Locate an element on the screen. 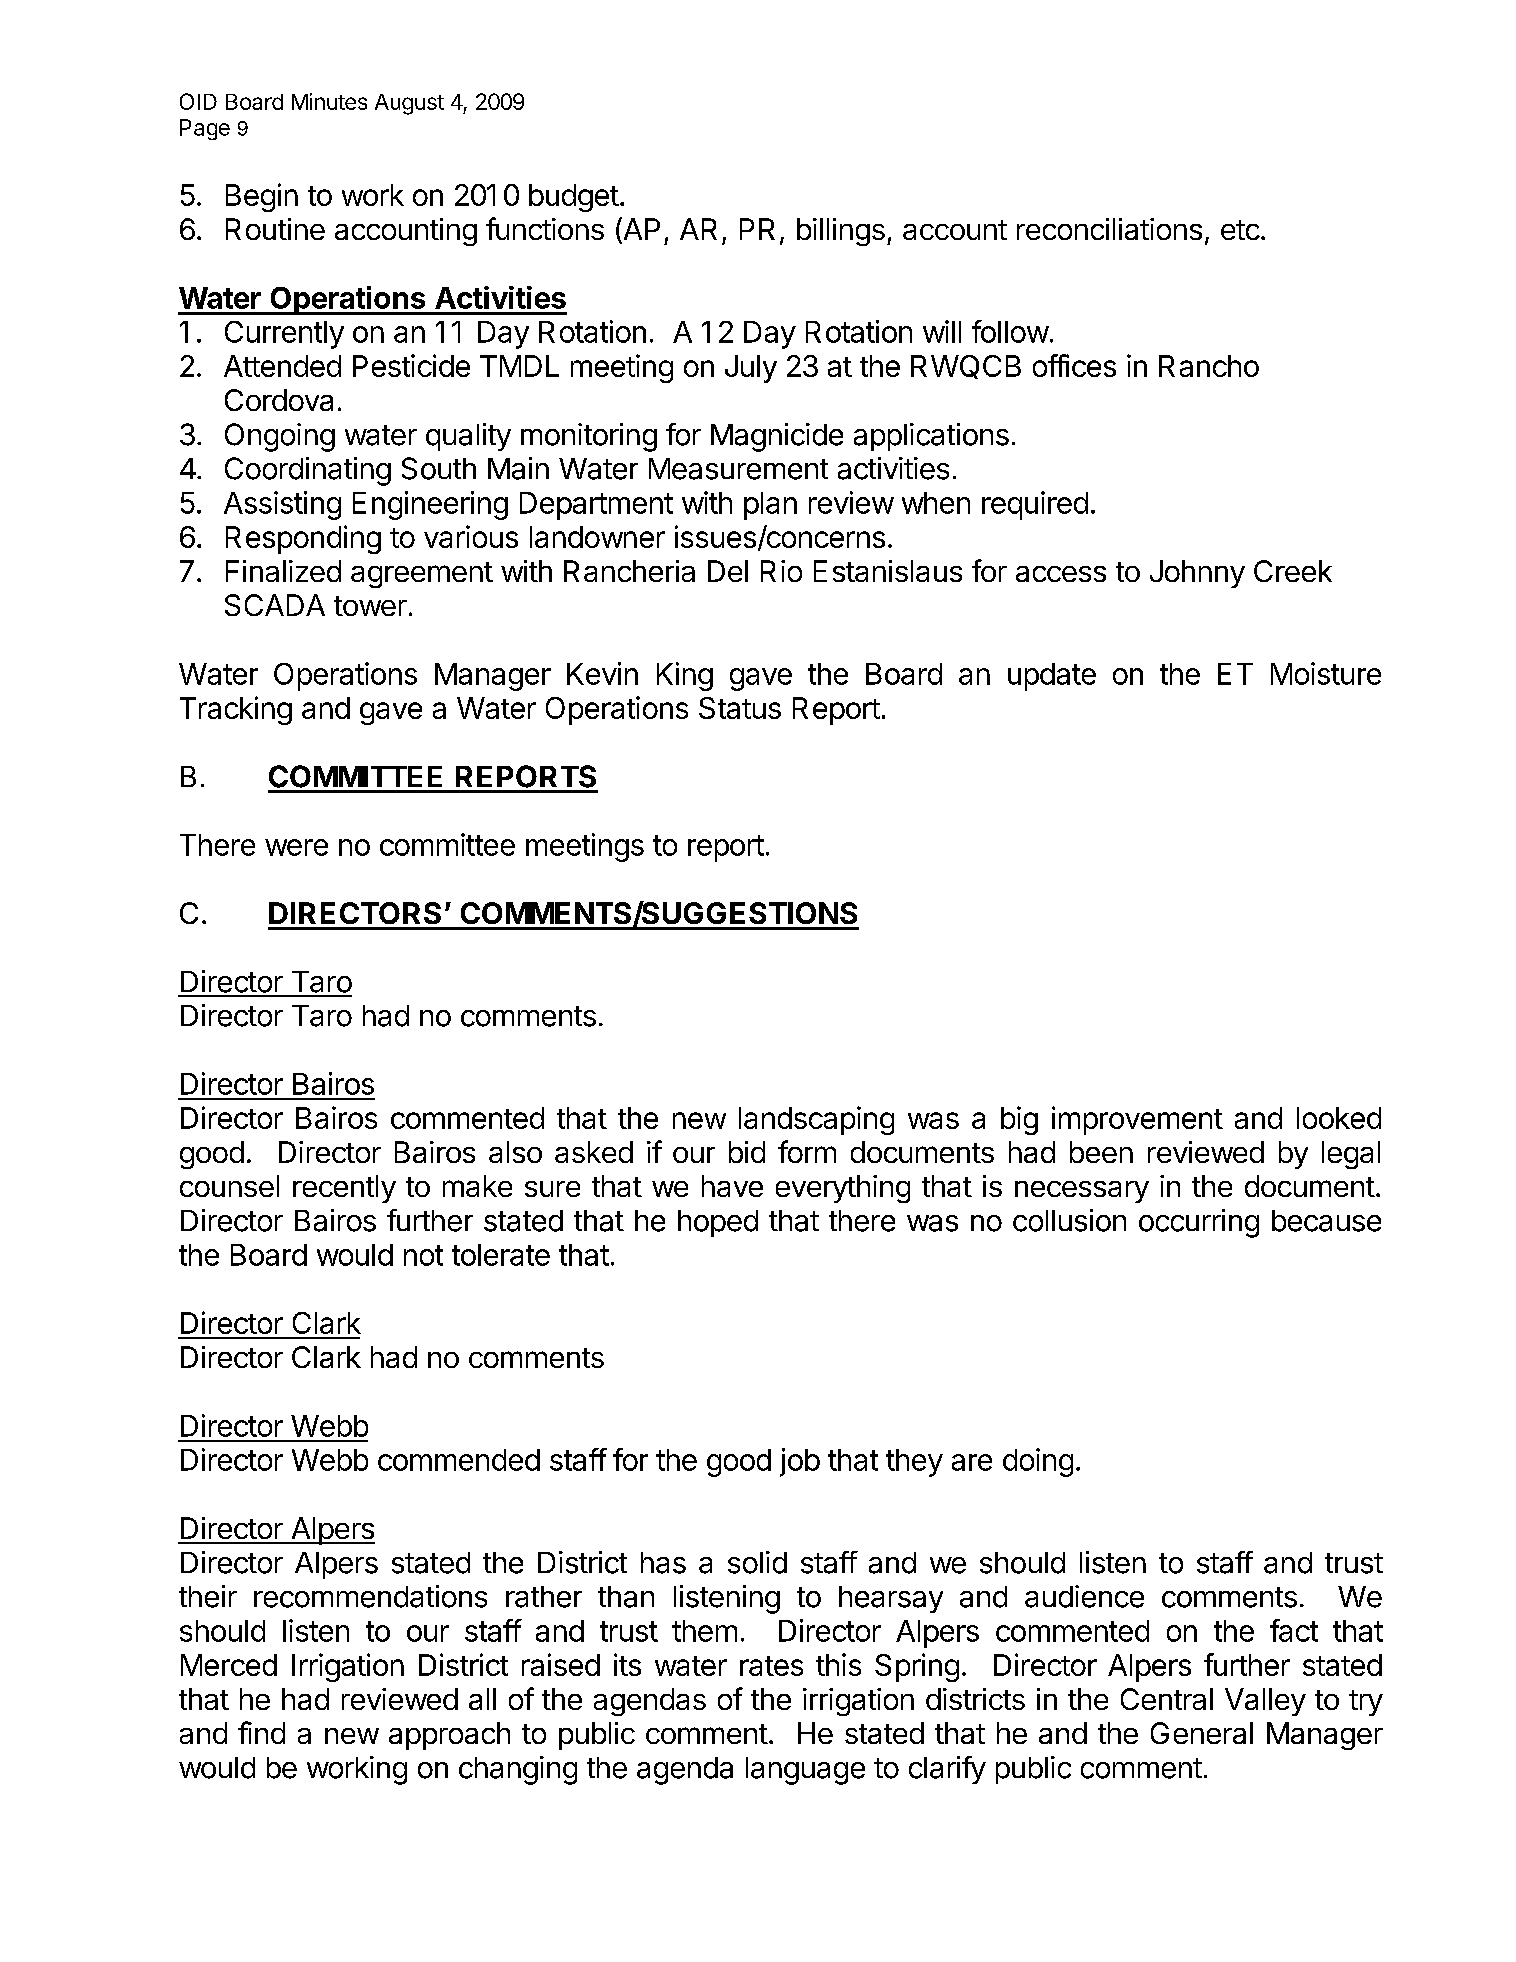 This screenshot has width=1516, height=1962. etc is located at coordinates (1240, 230).
